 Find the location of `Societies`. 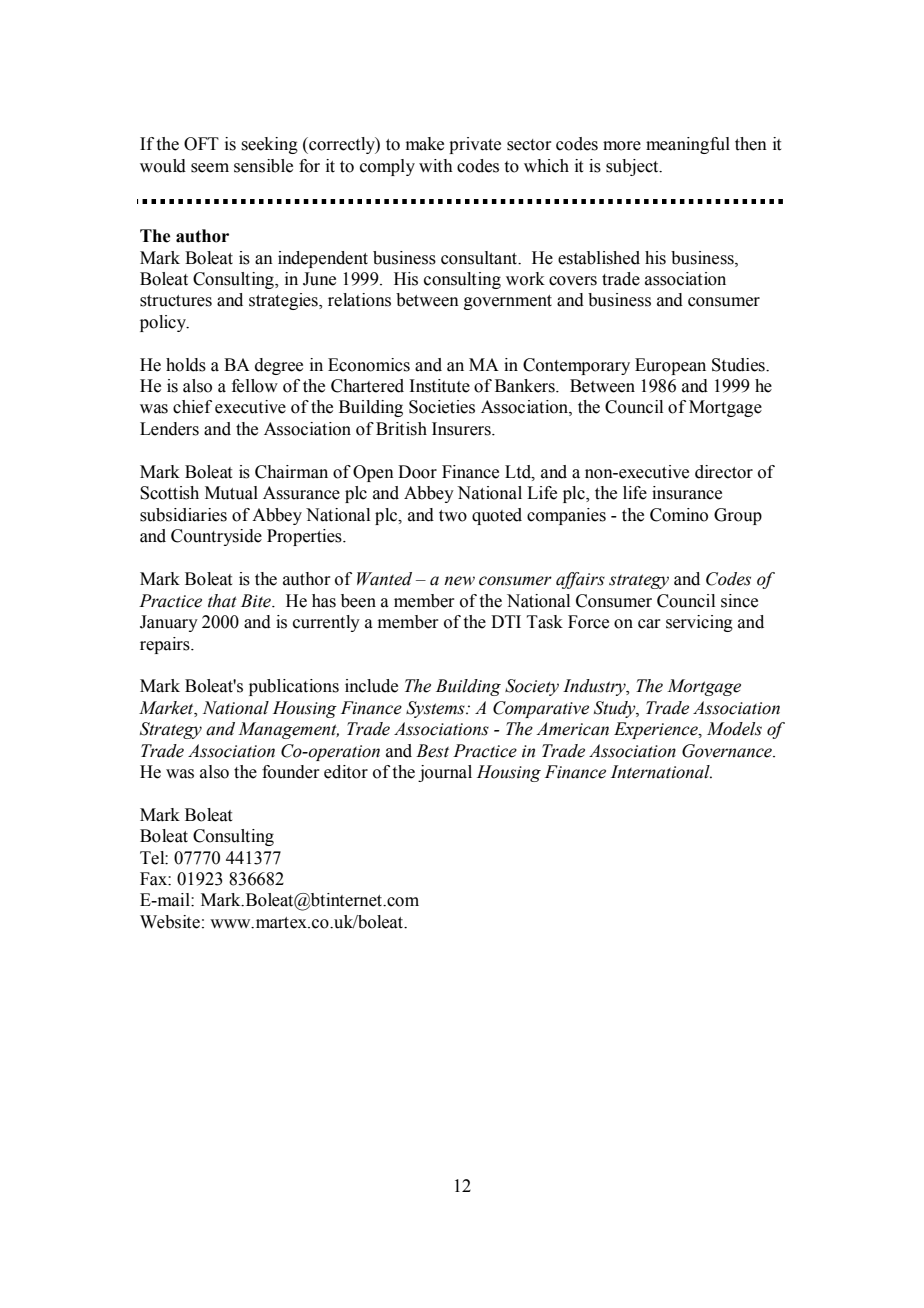

Societies is located at coordinates (442, 407).
